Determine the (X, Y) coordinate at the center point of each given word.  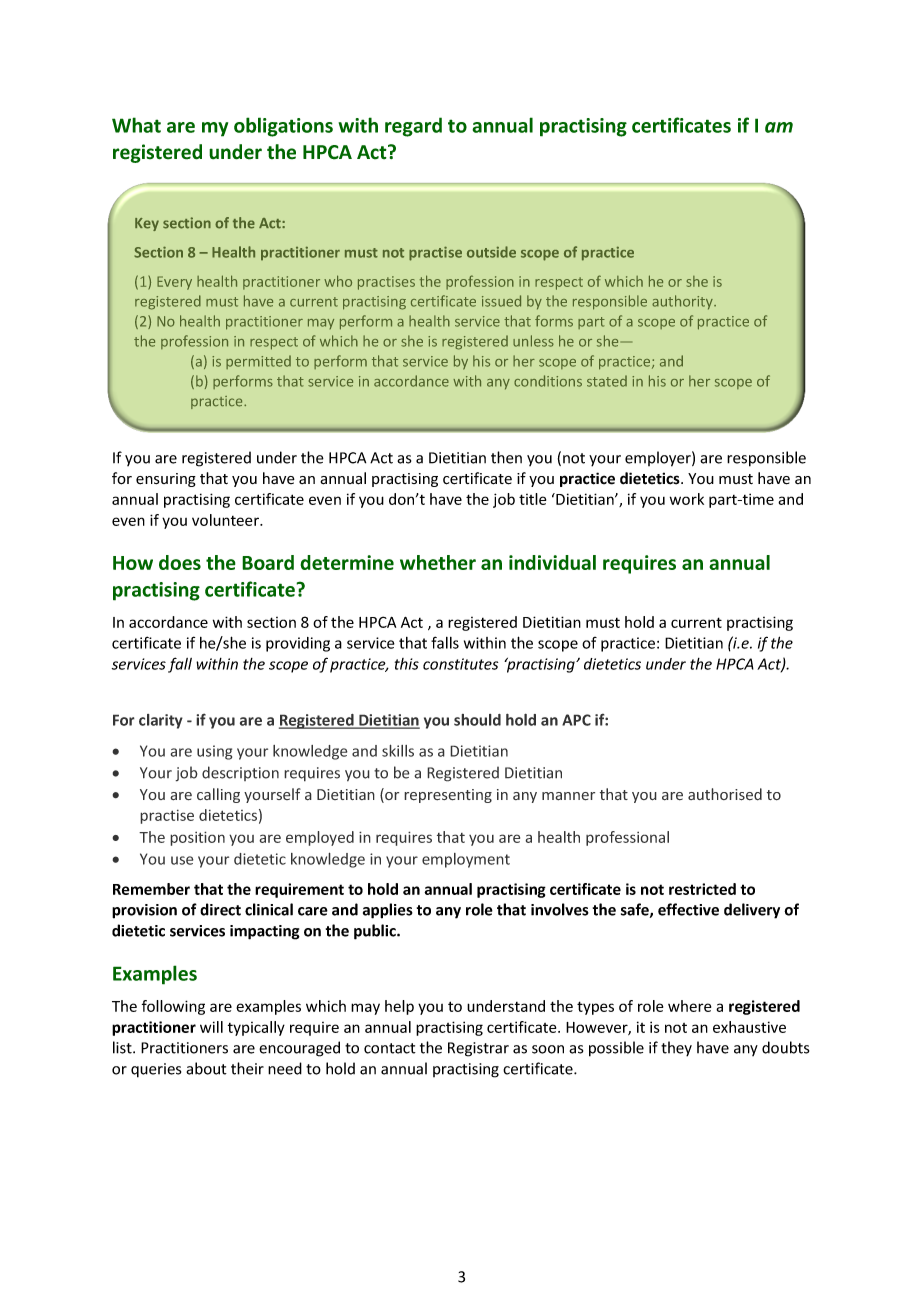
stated (607, 381)
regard (413, 127)
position (197, 838)
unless (533, 341)
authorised (725, 794)
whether (438, 562)
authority (683, 302)
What (136, 125)
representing (448, 796)
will (211, 1027)
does (180, 562)
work (687, 499)
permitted (258, 362)
